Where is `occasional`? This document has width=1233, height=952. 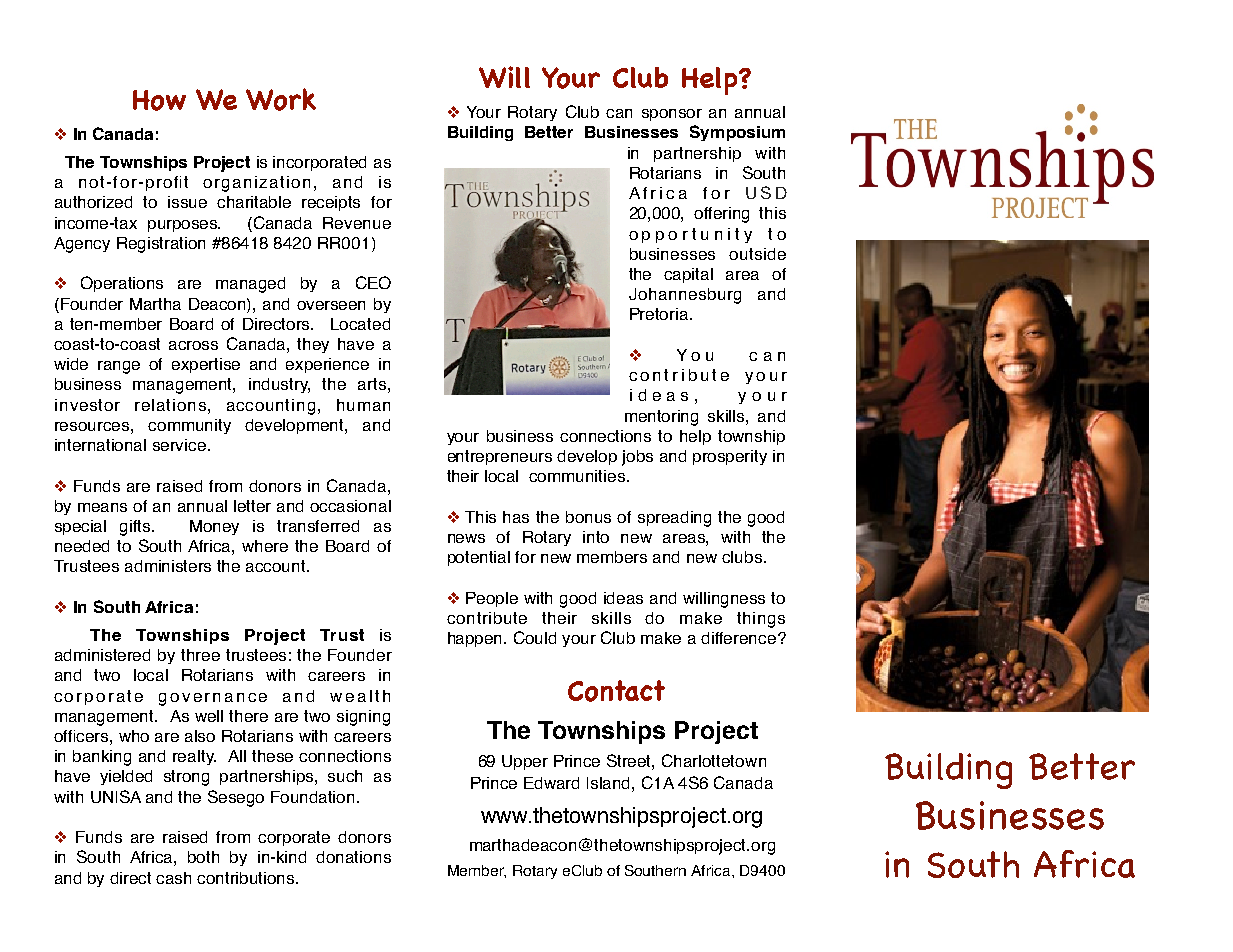
occasional is located at coordinates (350, 506).
